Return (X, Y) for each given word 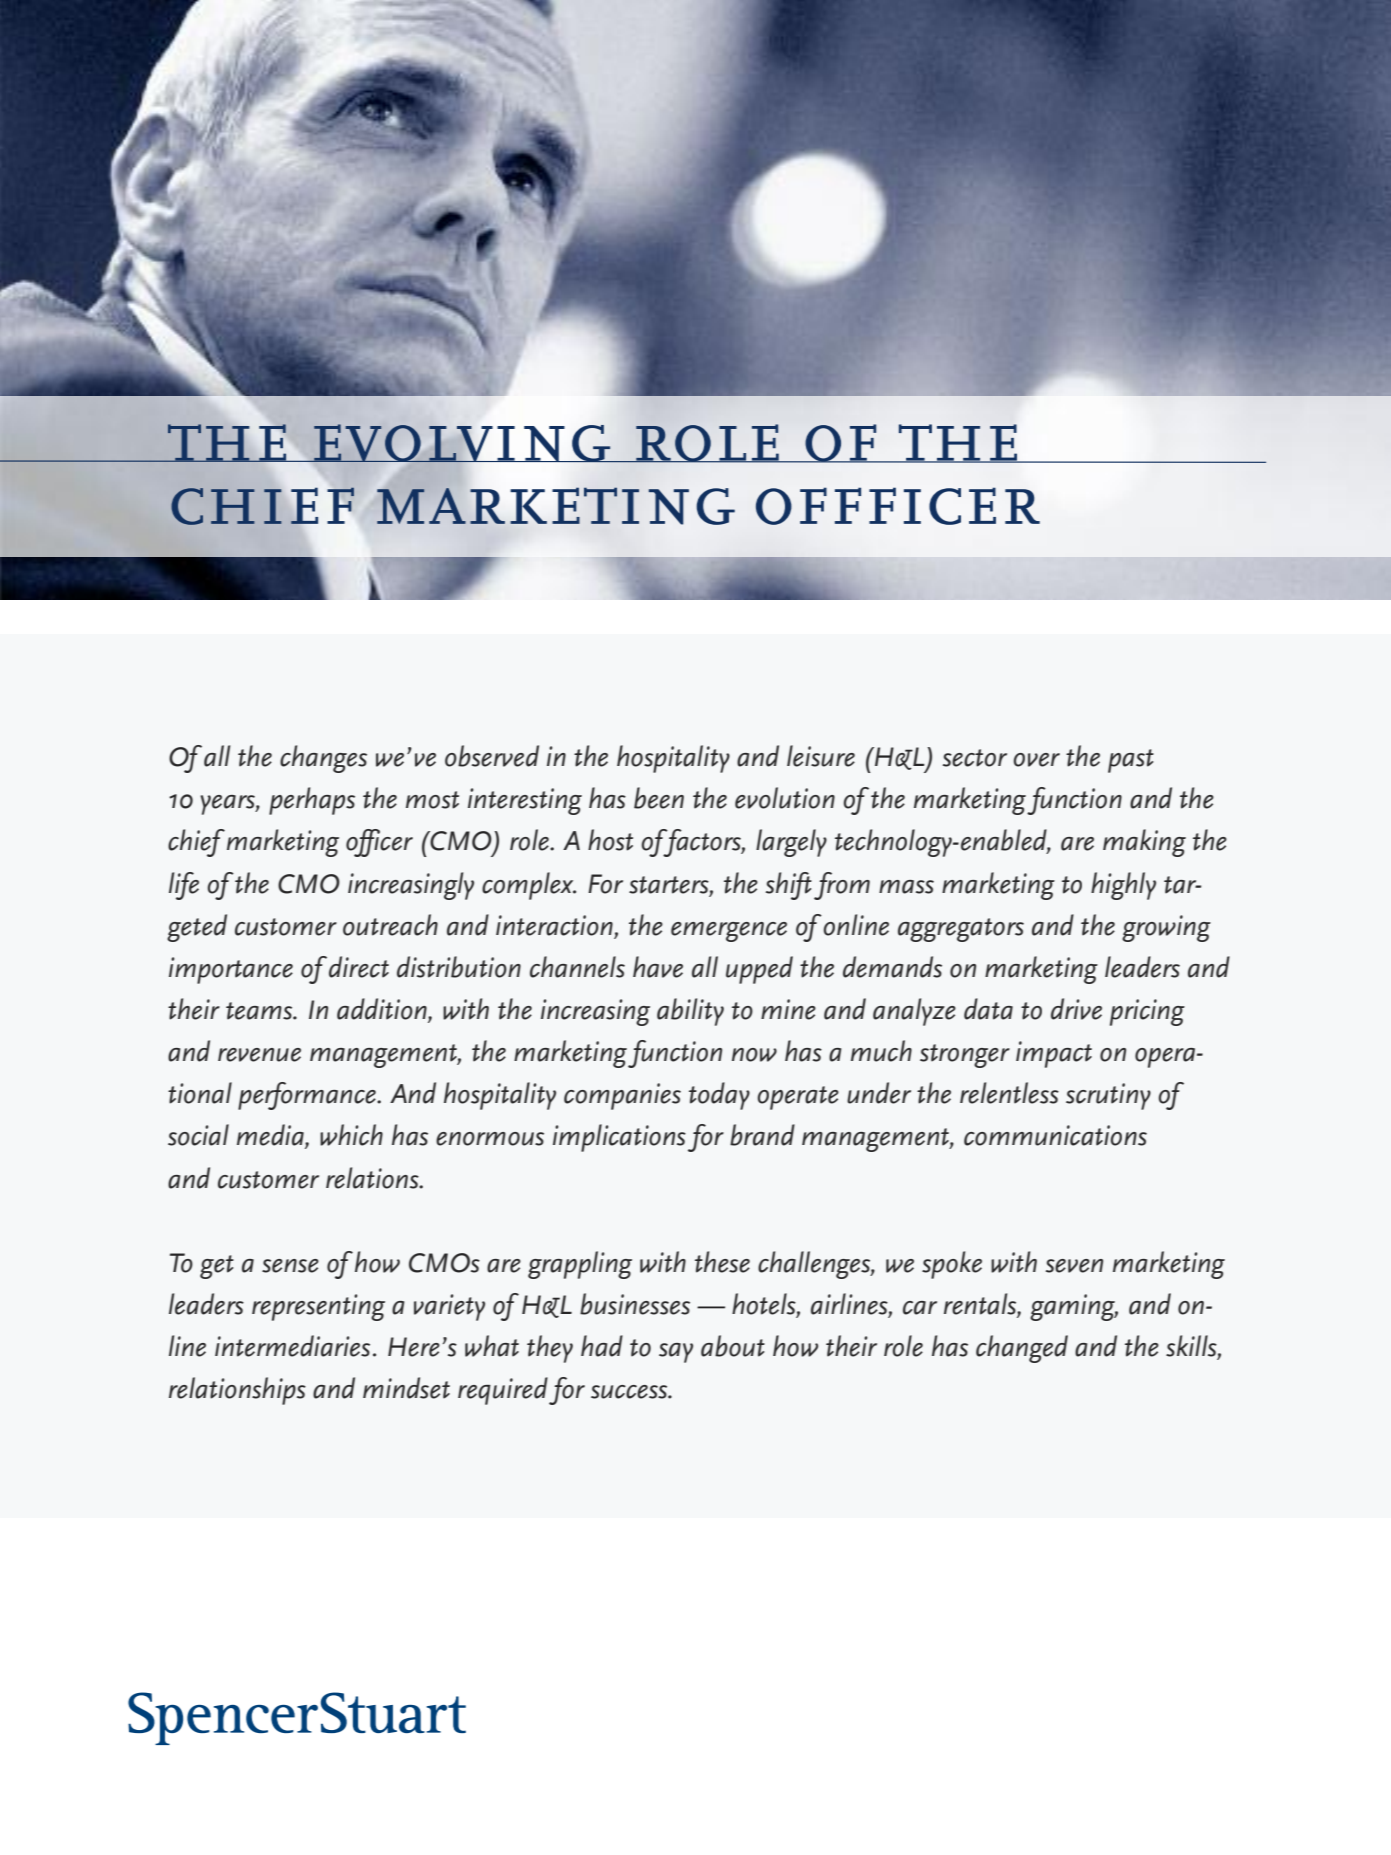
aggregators (961, 930)
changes (323, 759)
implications (619, 1138)
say (676, 1353)
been (659, 798)
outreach (390, 925)
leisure (821, 756)
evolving (462, 443)
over (1037, 760)
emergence (729, 932)
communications (1055, 1135)
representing (318, 1307)
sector (975, 758)
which (351, 1135)
